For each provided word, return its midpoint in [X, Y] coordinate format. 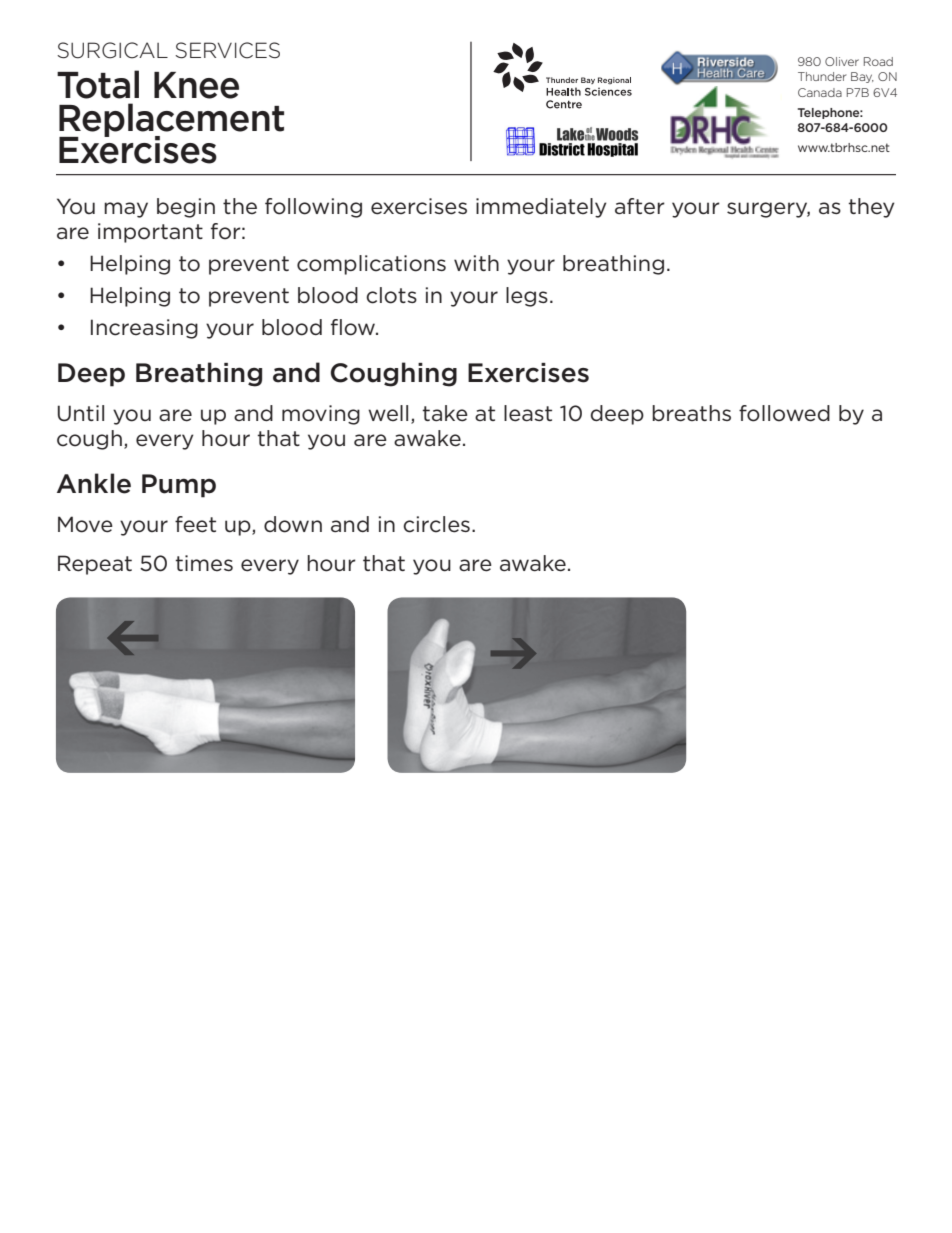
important [150, 233]
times [204, 563]
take [445, 413]
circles [436, 524]
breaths [691, 413]
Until [81, 413]
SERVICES [227, 50]
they [871, 208]
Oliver [842, 61]
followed [784, 413]
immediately [541, 208]
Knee [196, 85]
